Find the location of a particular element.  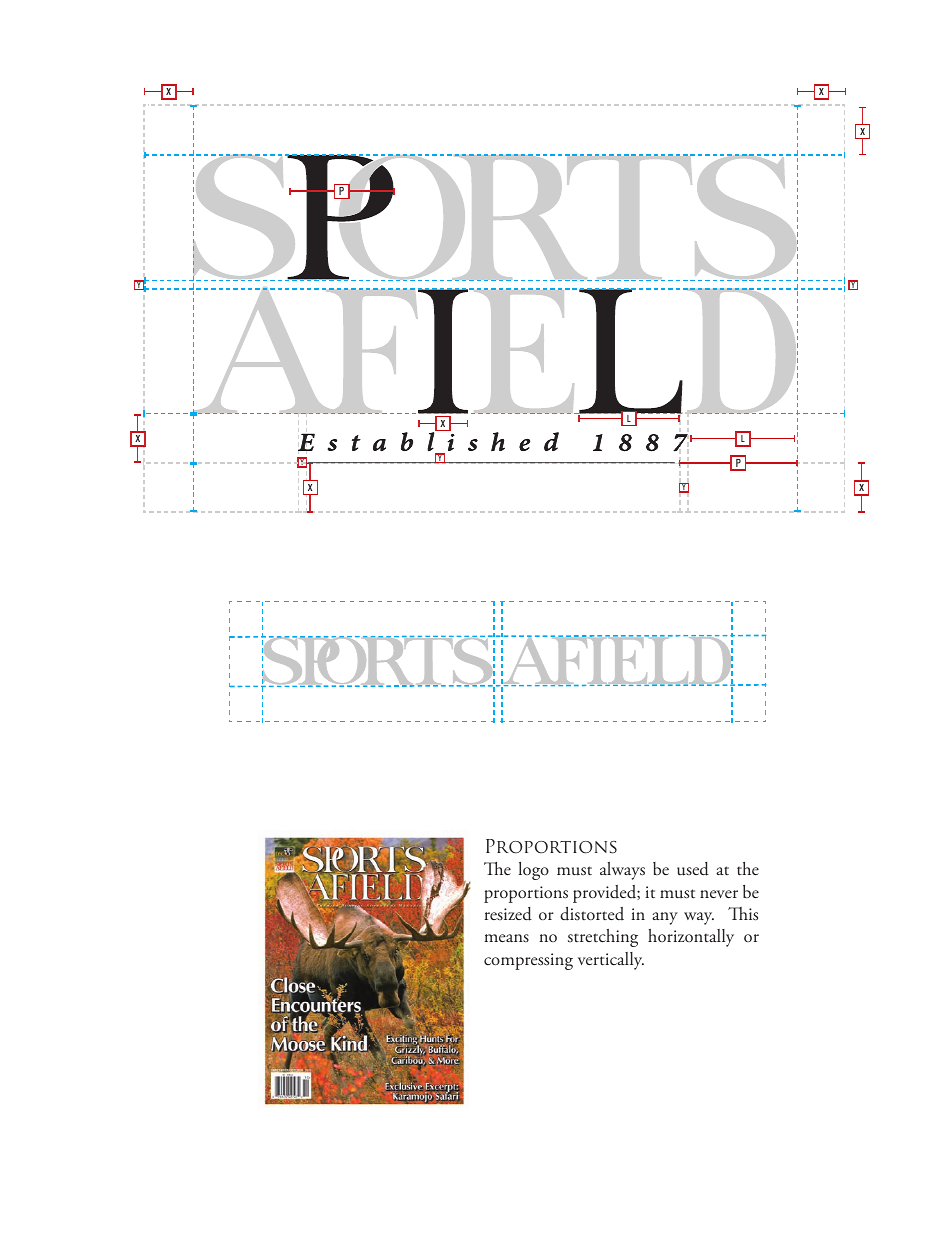

vertically is located at coordinates (611, 961).
